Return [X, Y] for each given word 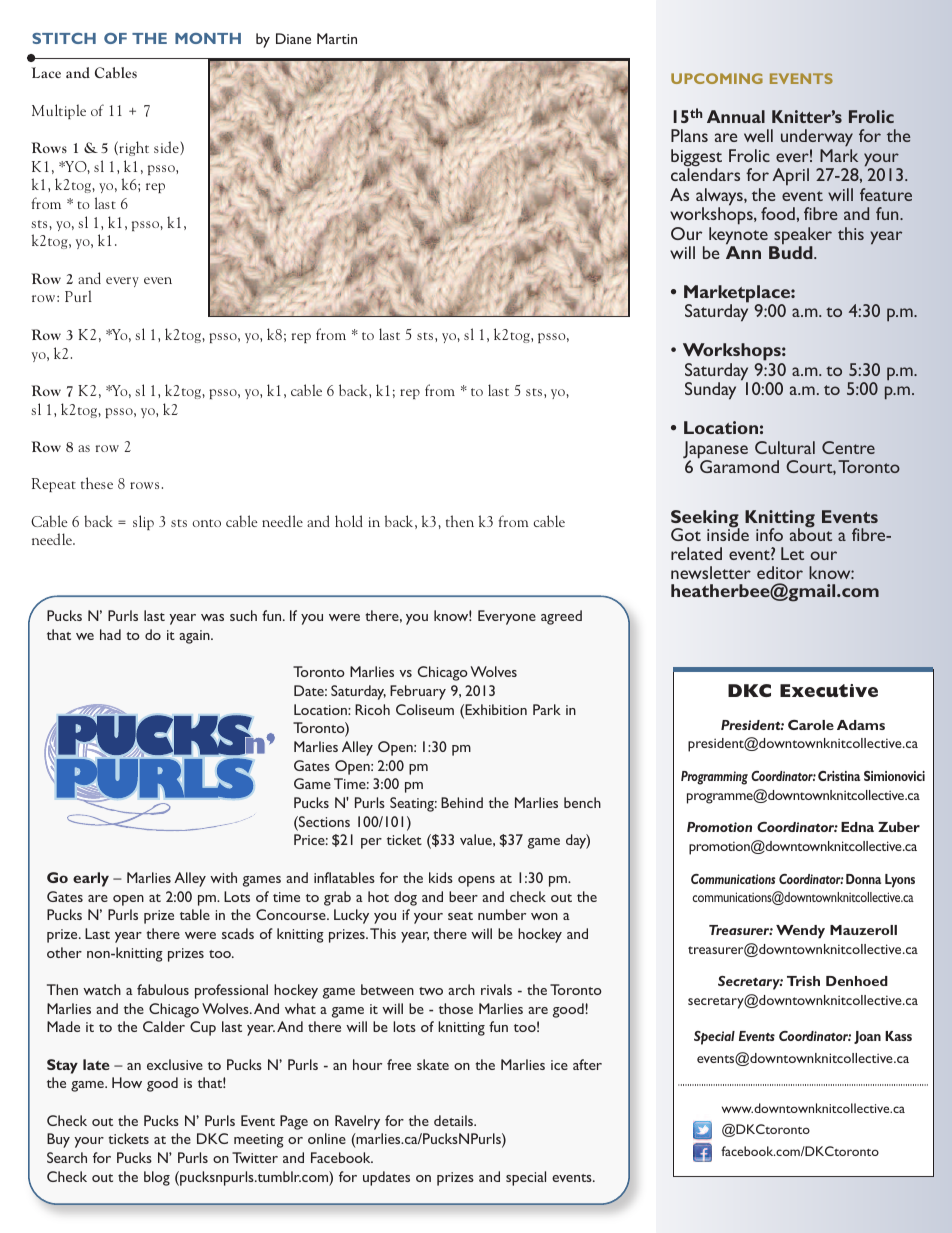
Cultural [785, 447]
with [223, 877]
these [97, 483]
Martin [337, 38]
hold [349, 521]
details [455, 1120]
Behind [462, 802]
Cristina [839, 776]
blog [157, 1178]
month [208, 38]
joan [867, 1037]
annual [736, 116]
